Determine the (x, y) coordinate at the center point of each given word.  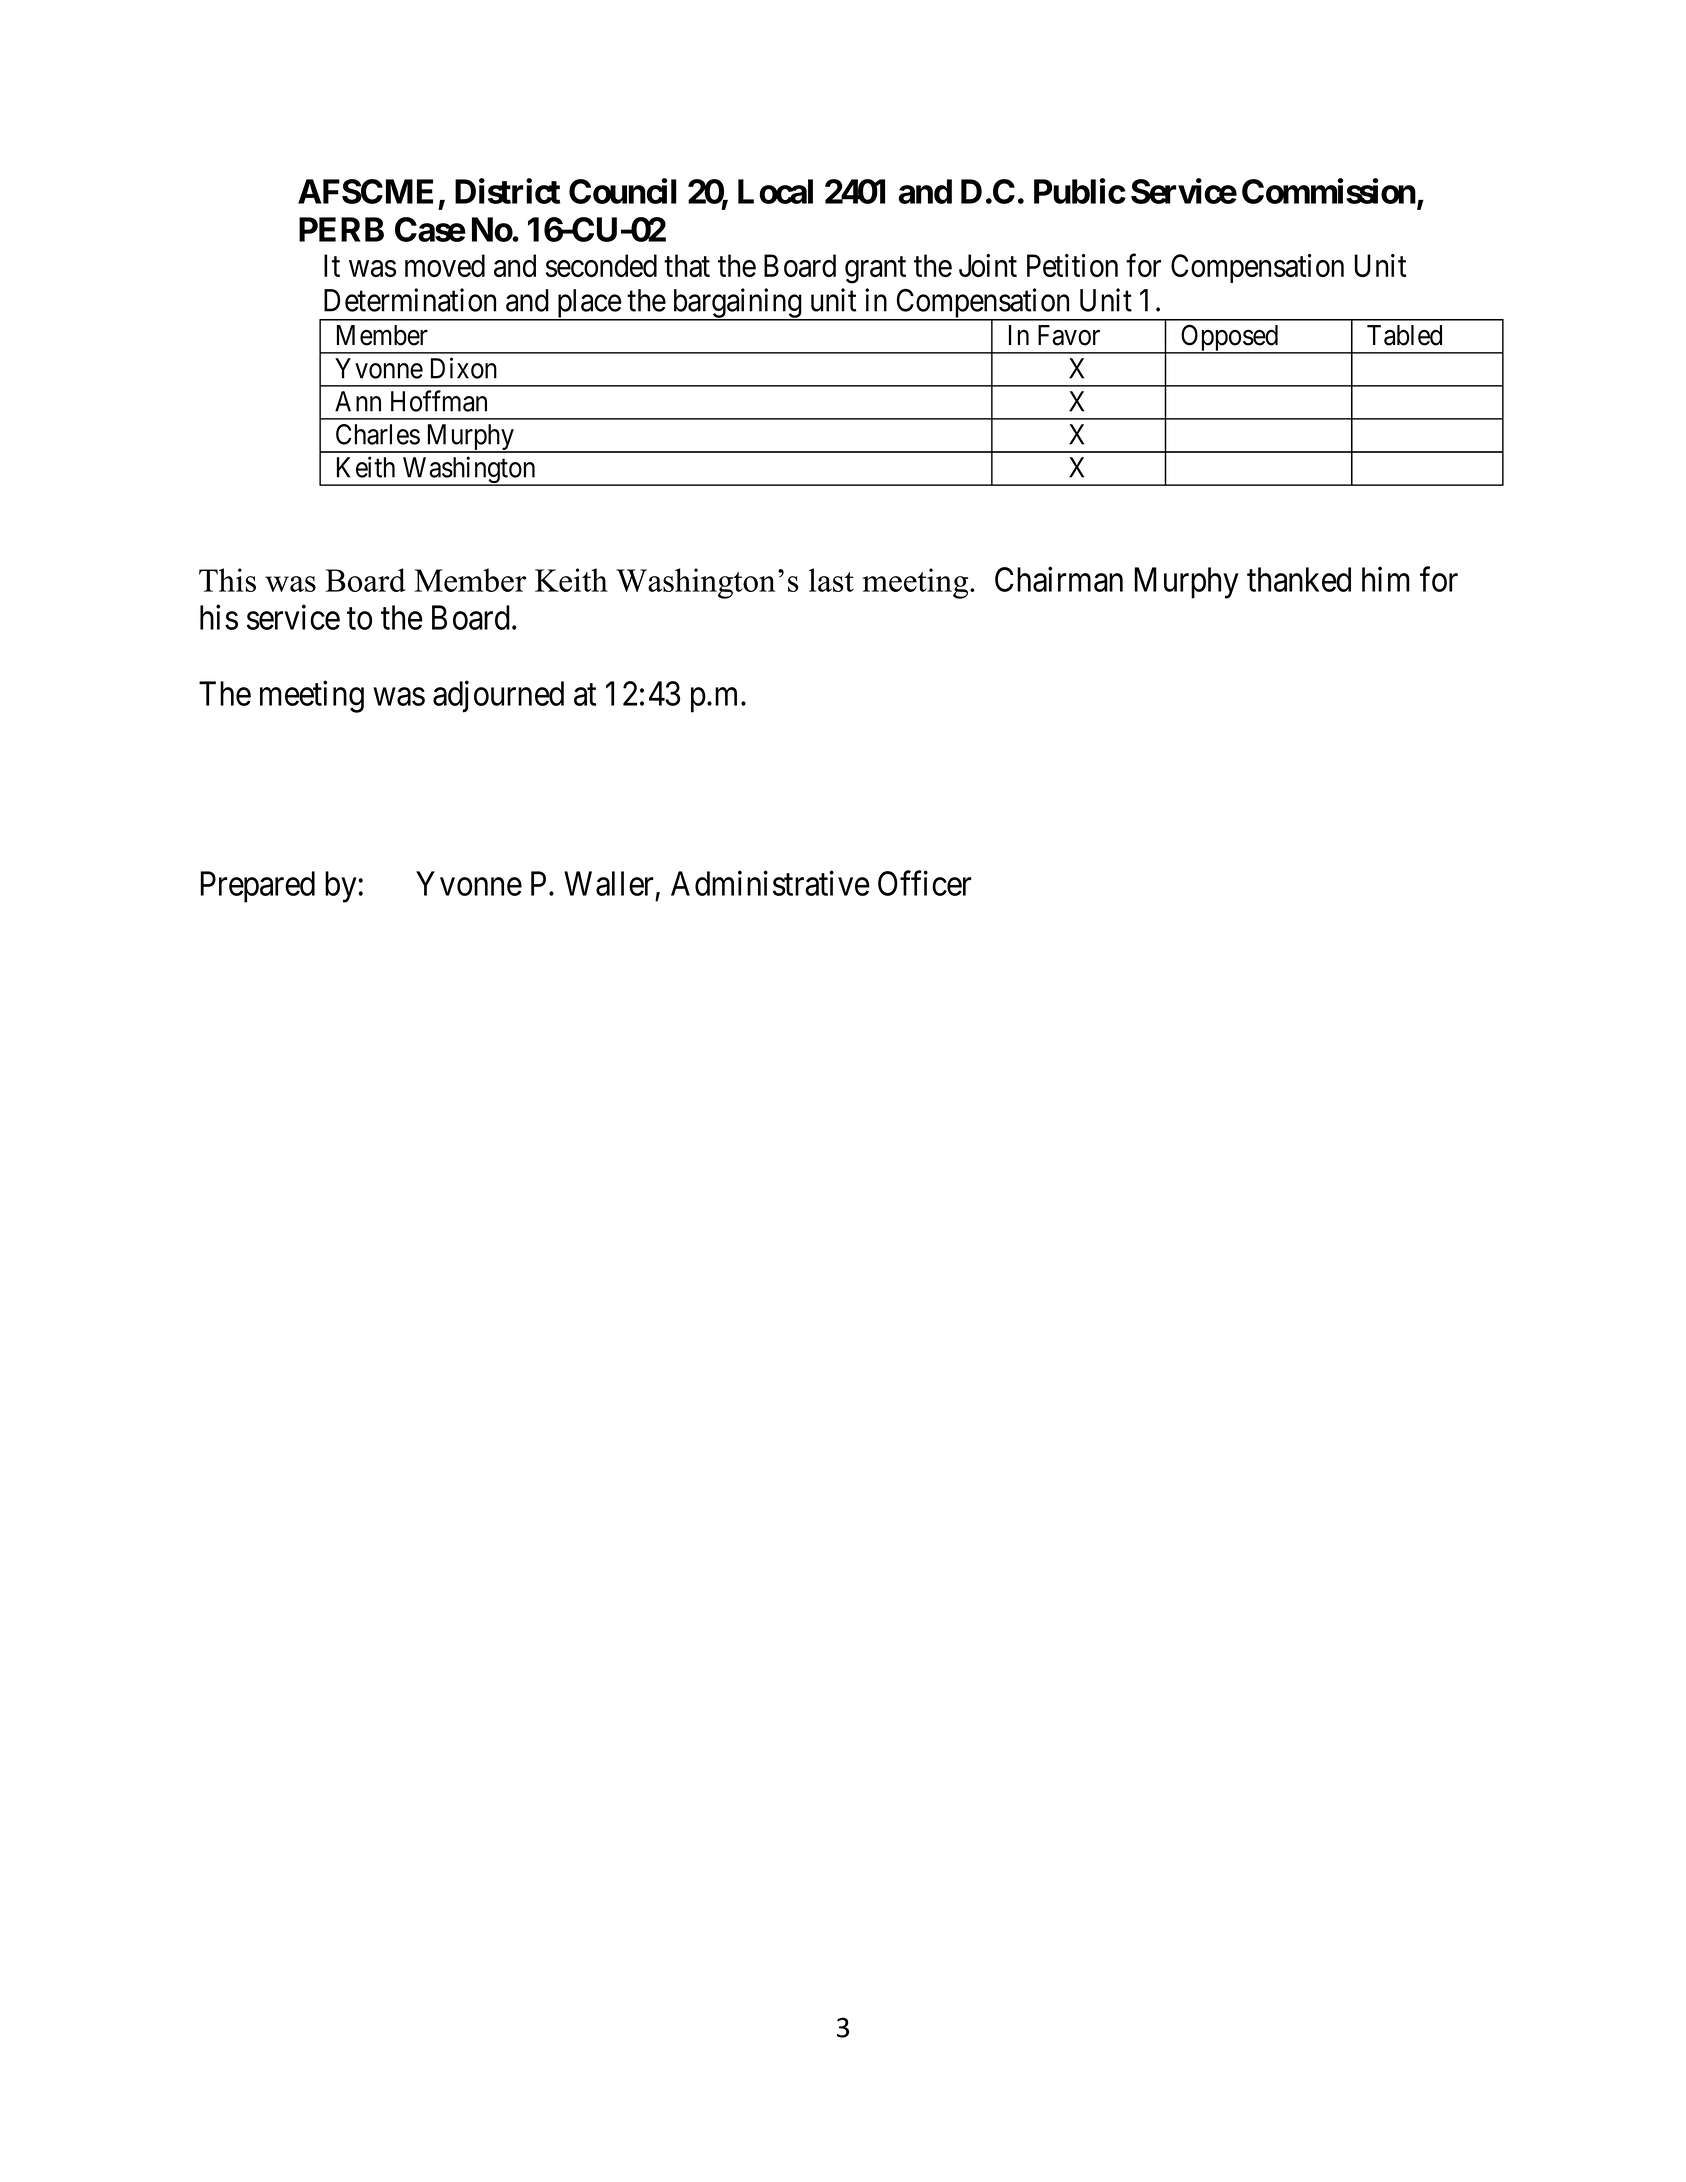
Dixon (464, 368)
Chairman (1059, 579)
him (1386, 579)
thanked (1299, 579)
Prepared (257, 887)
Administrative (770, 883)
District (507, 191)
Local (775, 191)
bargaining (737, 304)
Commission (1329, 191)
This (227, 580)
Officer (924, 883)
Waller (608, 883)
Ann (358, 401)
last (831, 580)
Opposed (1230, 339)
